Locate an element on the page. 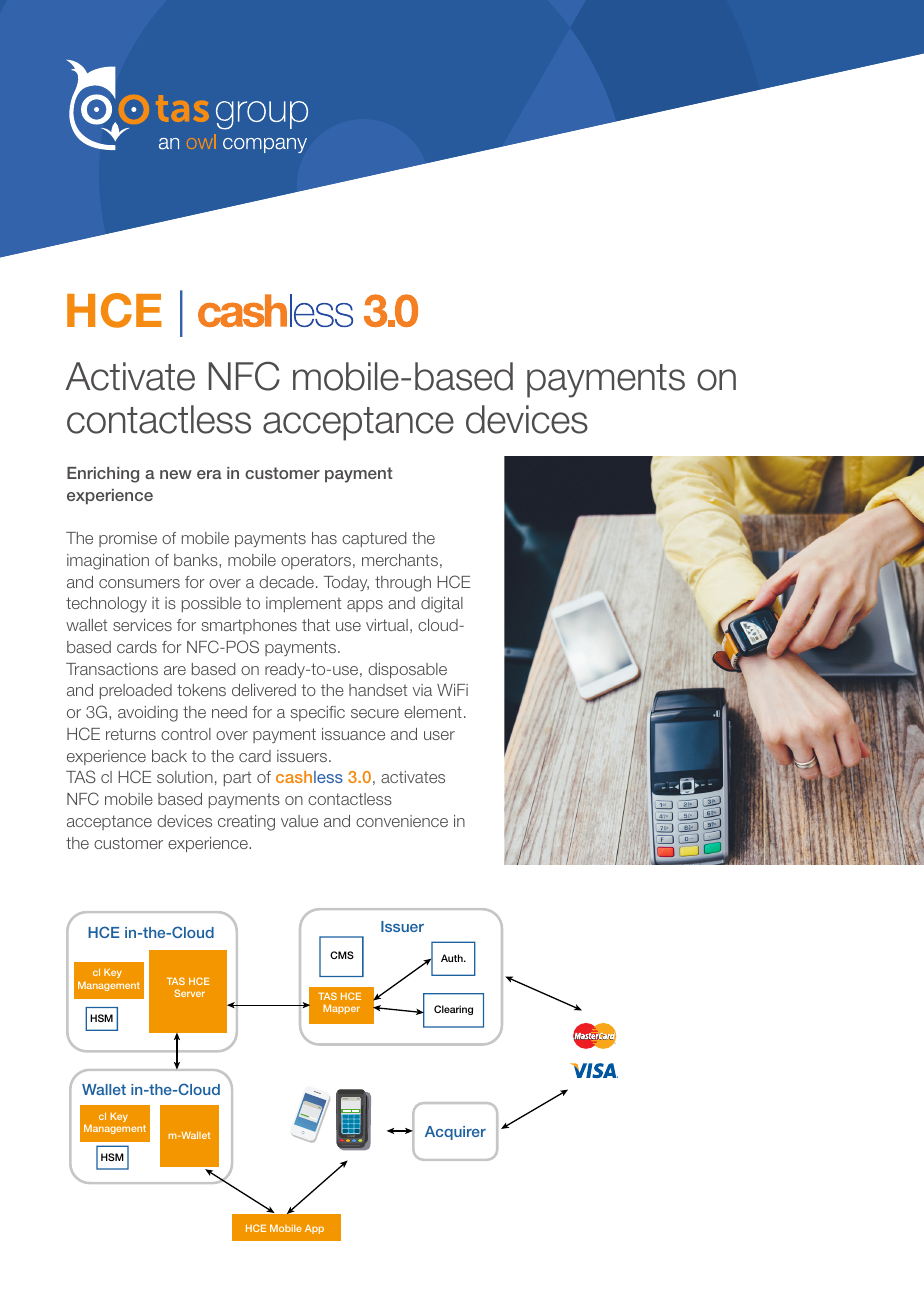  solution is located at coordinates (185, 777).
